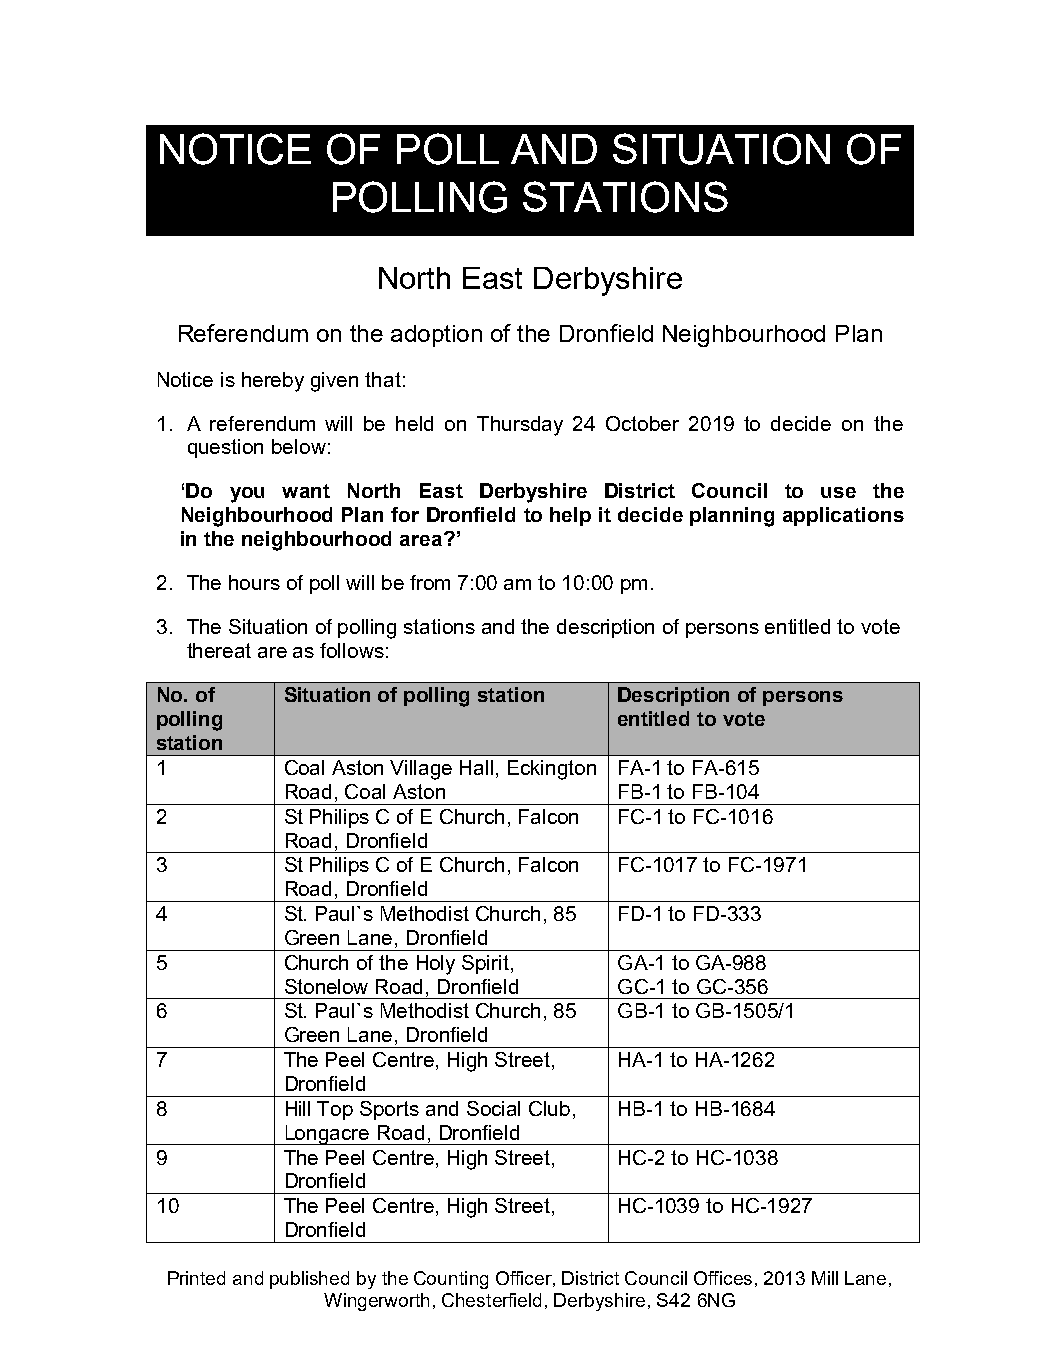 This screenshot has height=1372, width=1060. Describe the element at coordinates (273, 382) in the screenshot. I see `hereby` at that location.
